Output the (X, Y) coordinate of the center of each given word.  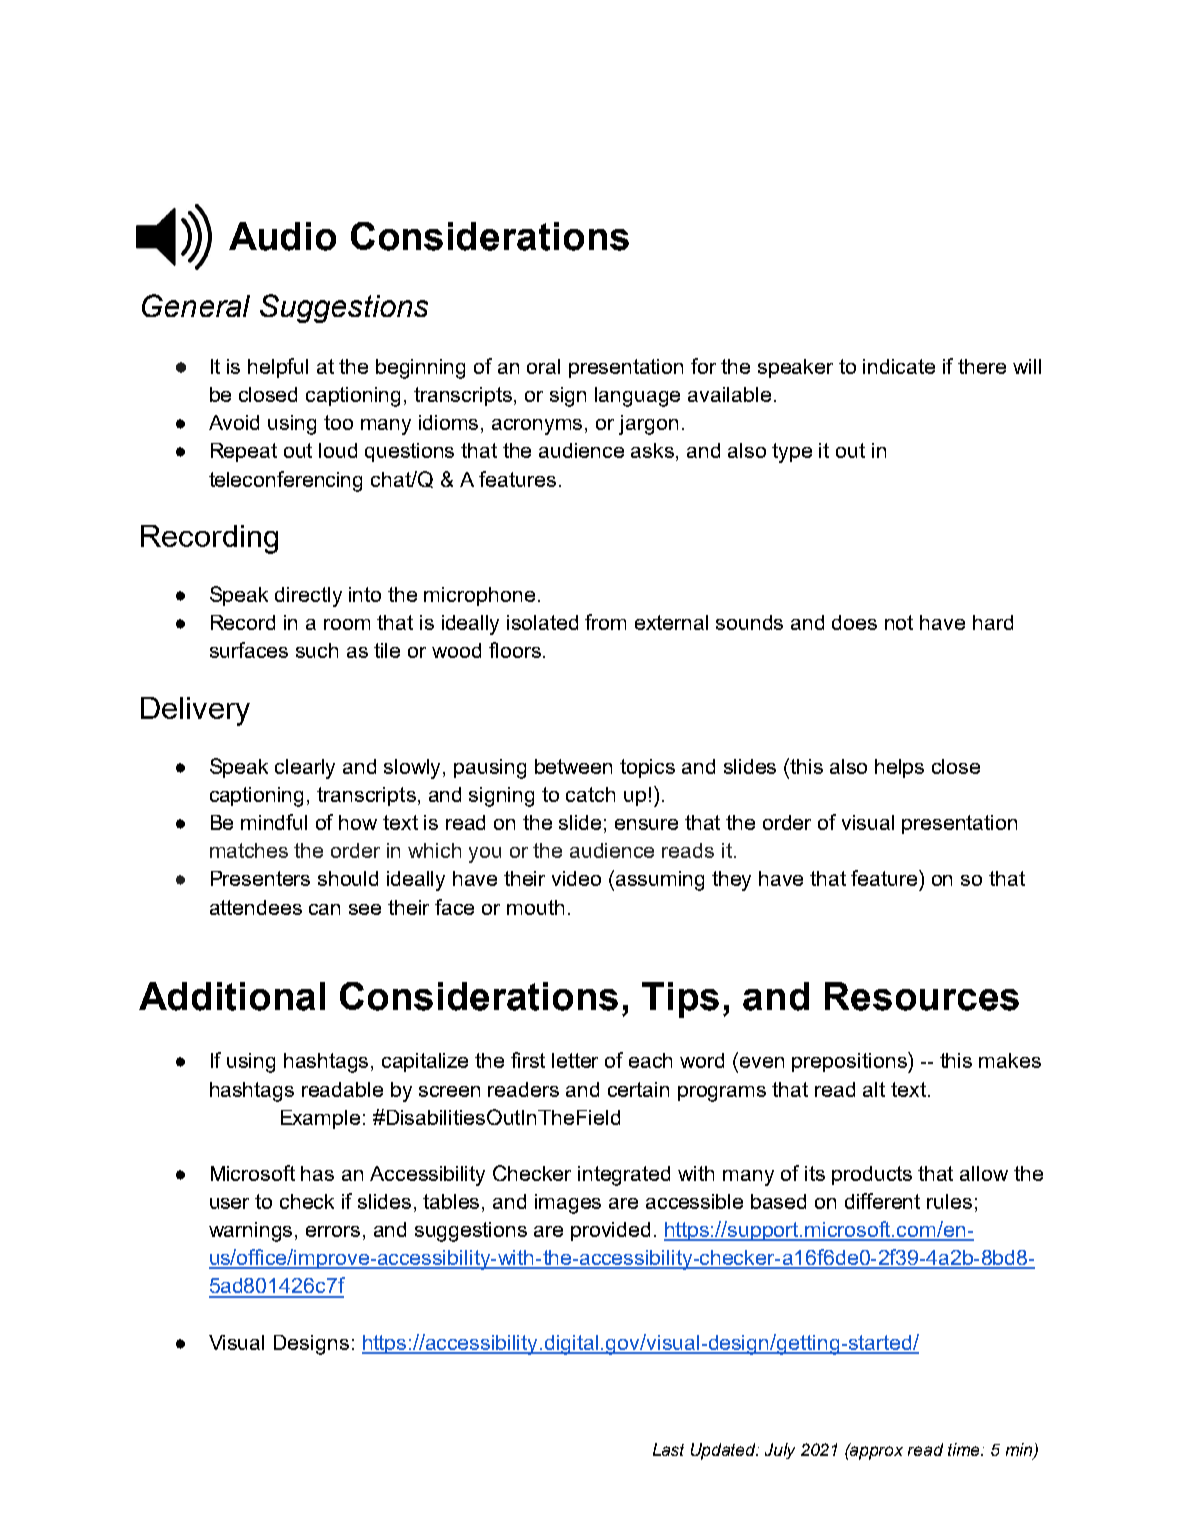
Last (668, 1449)
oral (543, 366)
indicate (899, 366)
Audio (282, 236)
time (965, 1449)
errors (333, 1231)
